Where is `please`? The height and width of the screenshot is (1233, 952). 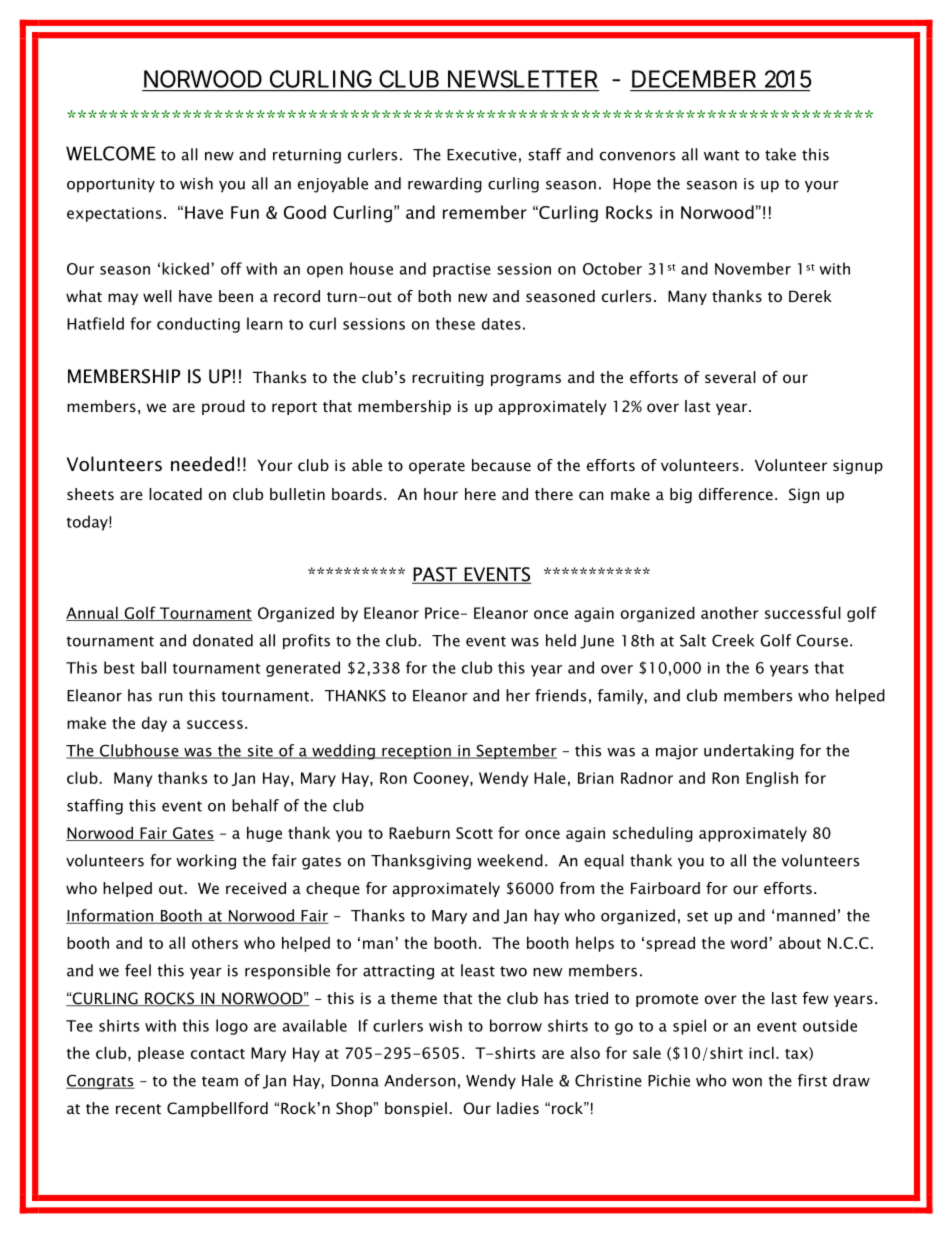 please is located at coordinates (161, 1054).
